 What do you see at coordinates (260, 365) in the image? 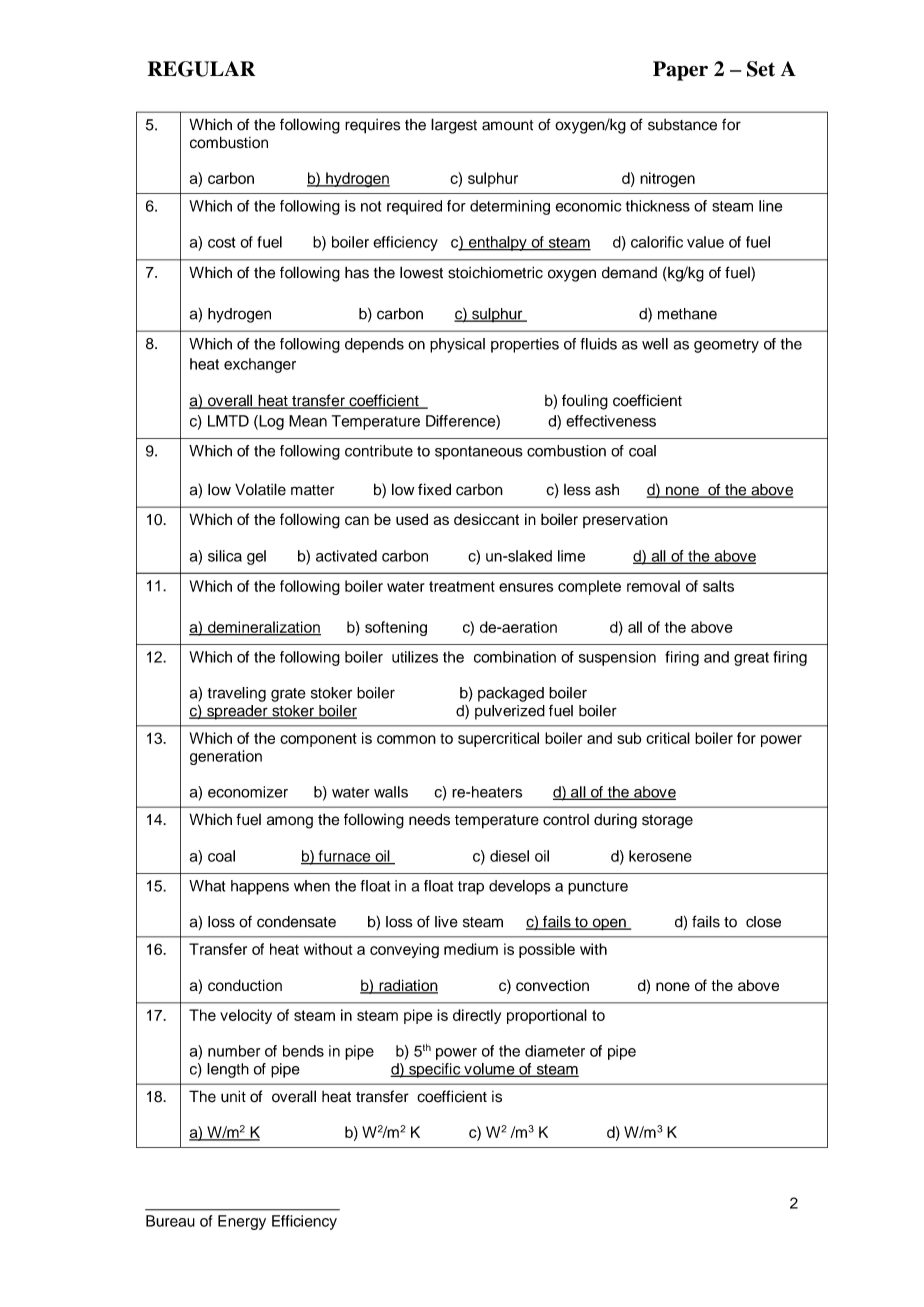
I see `exchanger` at bounding box center [260, 365].
